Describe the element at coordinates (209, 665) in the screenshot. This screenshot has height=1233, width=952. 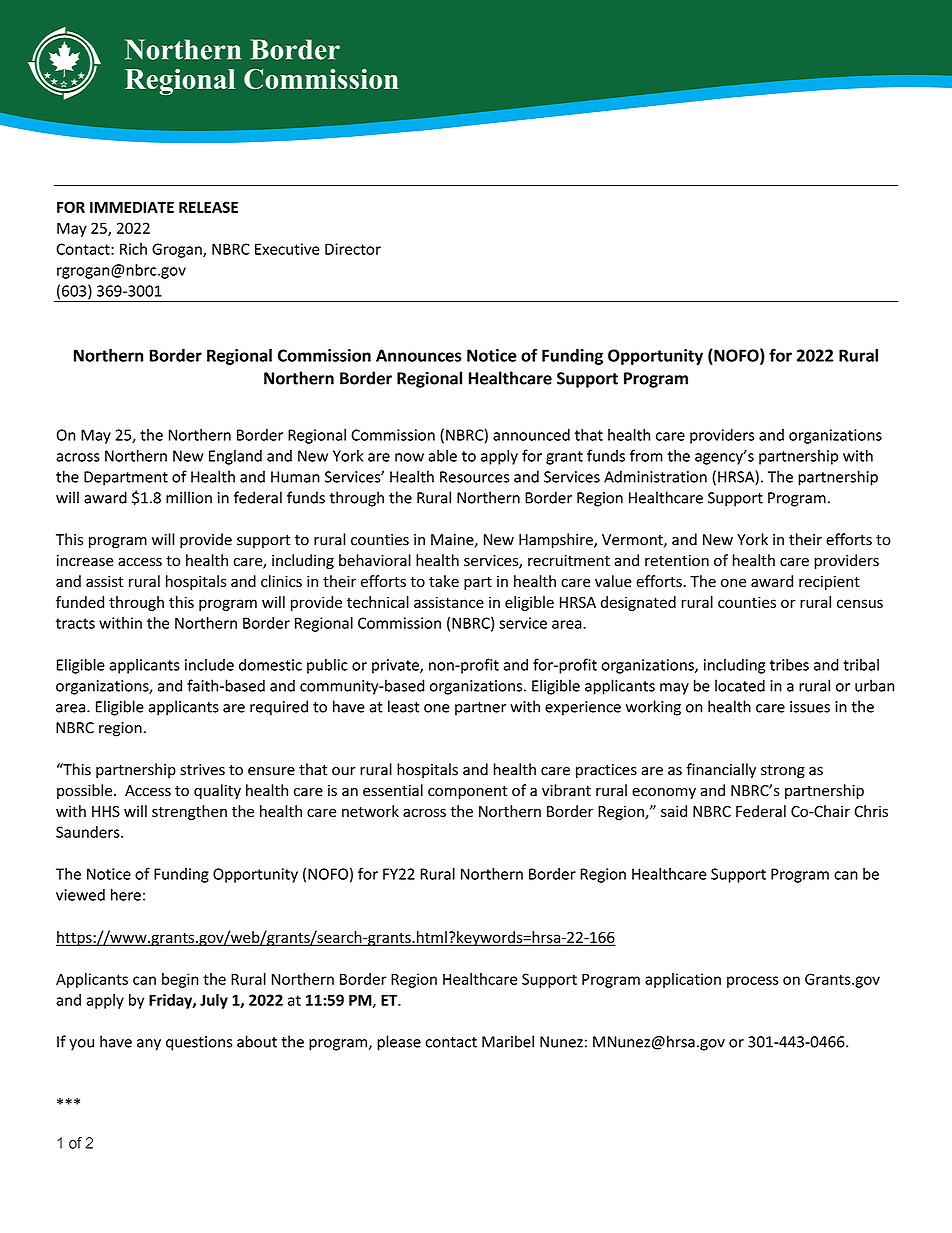
I see `include` at that location.
